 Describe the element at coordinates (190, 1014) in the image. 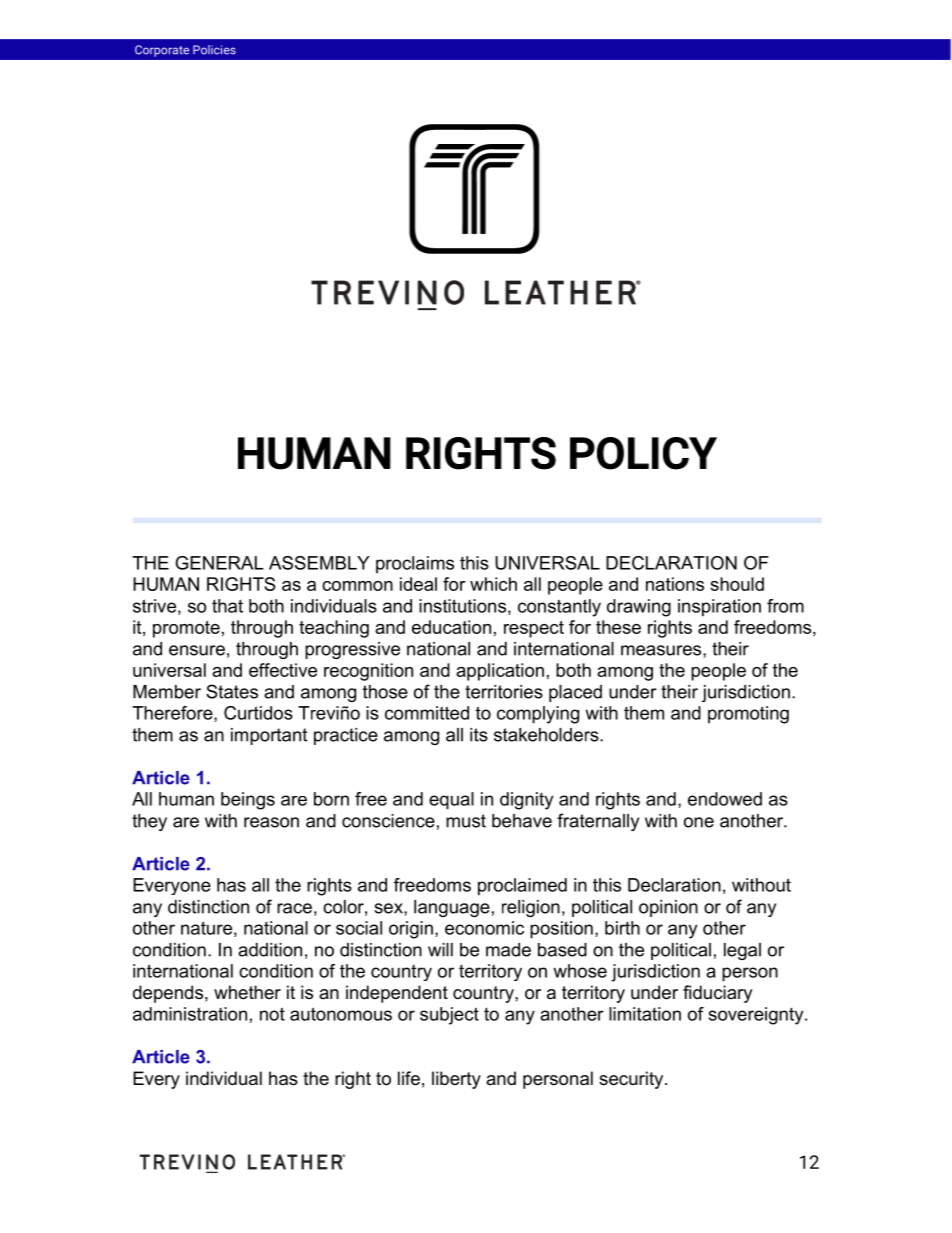

I see `administration` at that location.
